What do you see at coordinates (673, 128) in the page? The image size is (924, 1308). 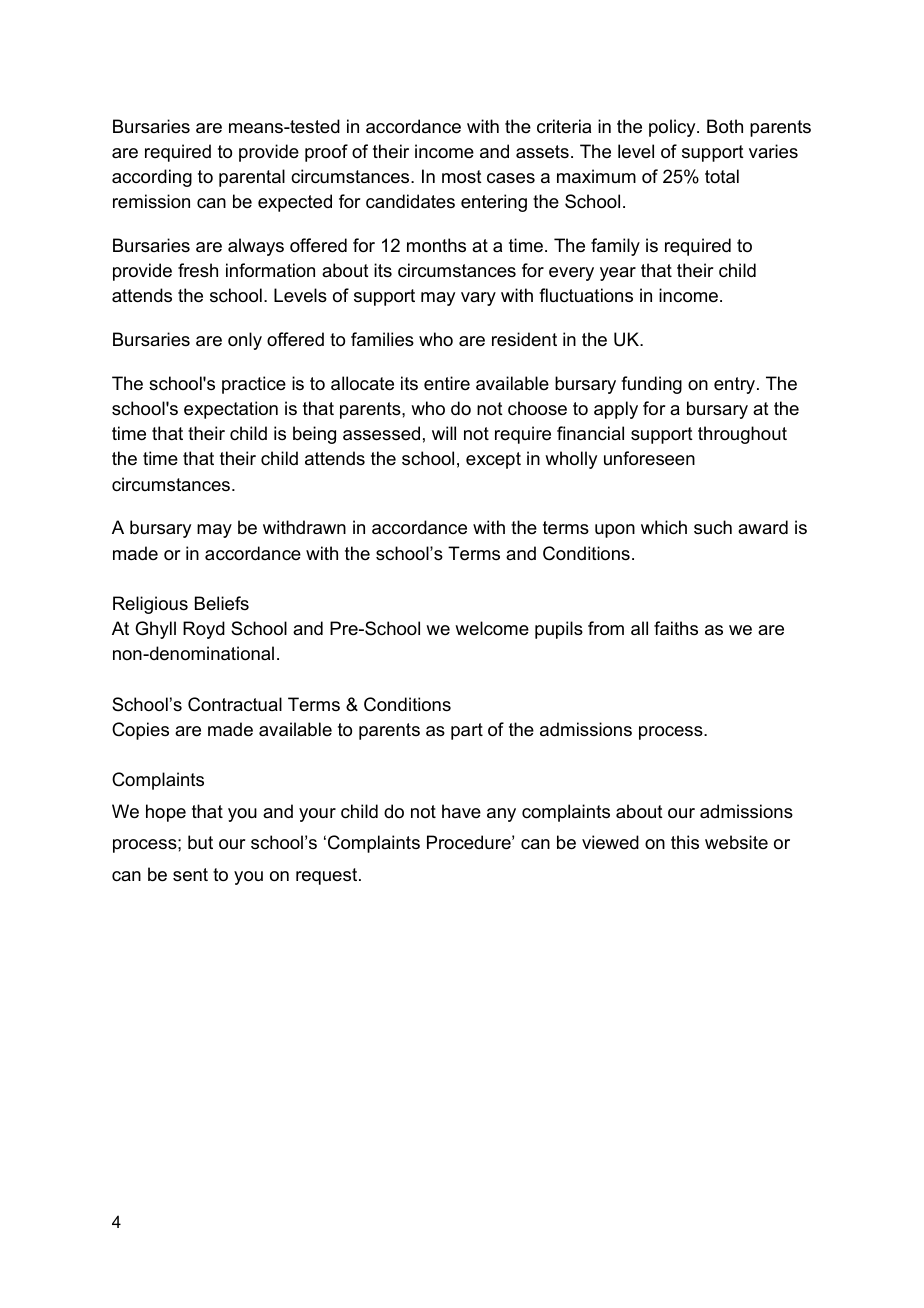 I see `policy` at bounding box center [673, 128].
